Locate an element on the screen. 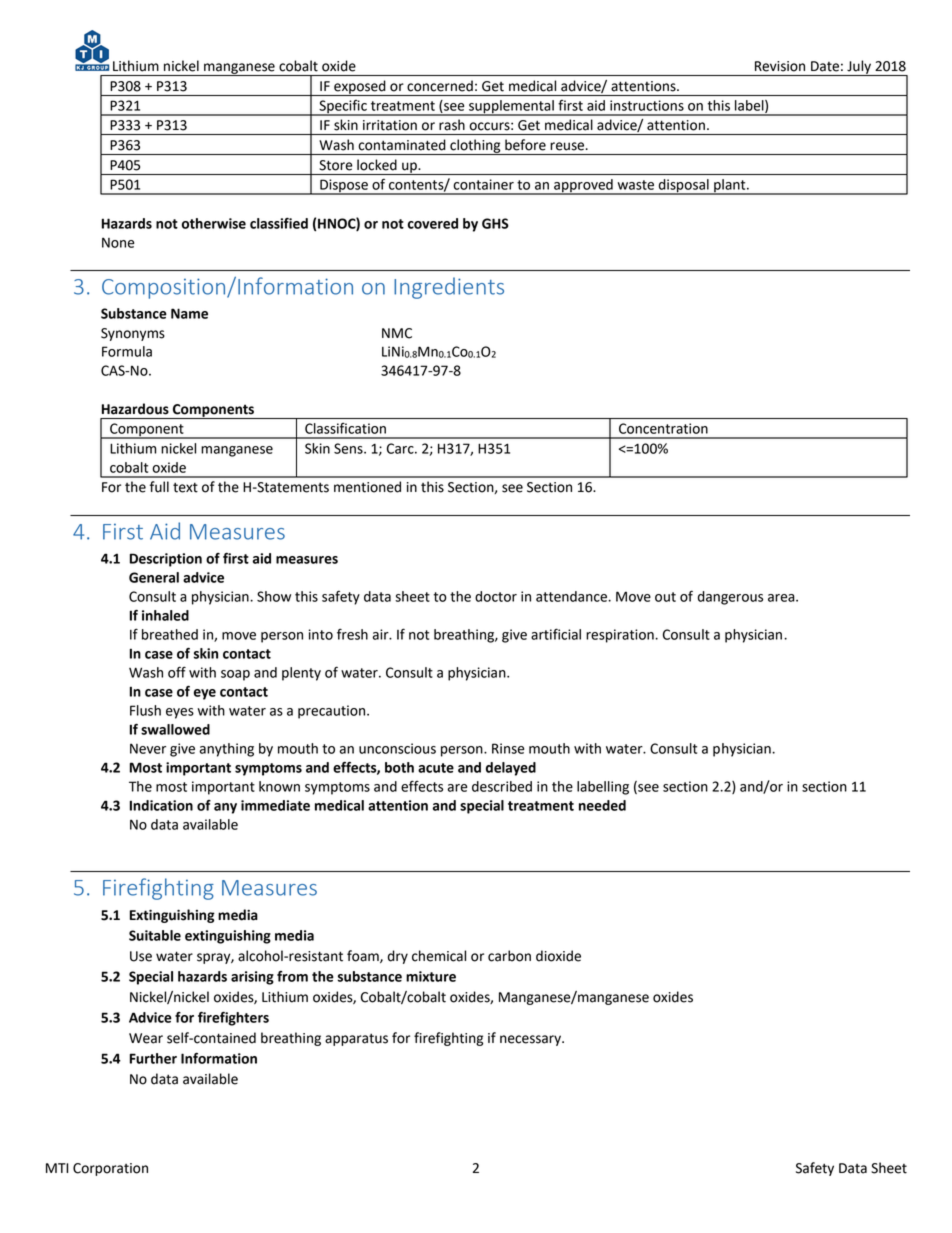 The image size is (952, 1233). Suitable is located at coordinates (155, 935).
